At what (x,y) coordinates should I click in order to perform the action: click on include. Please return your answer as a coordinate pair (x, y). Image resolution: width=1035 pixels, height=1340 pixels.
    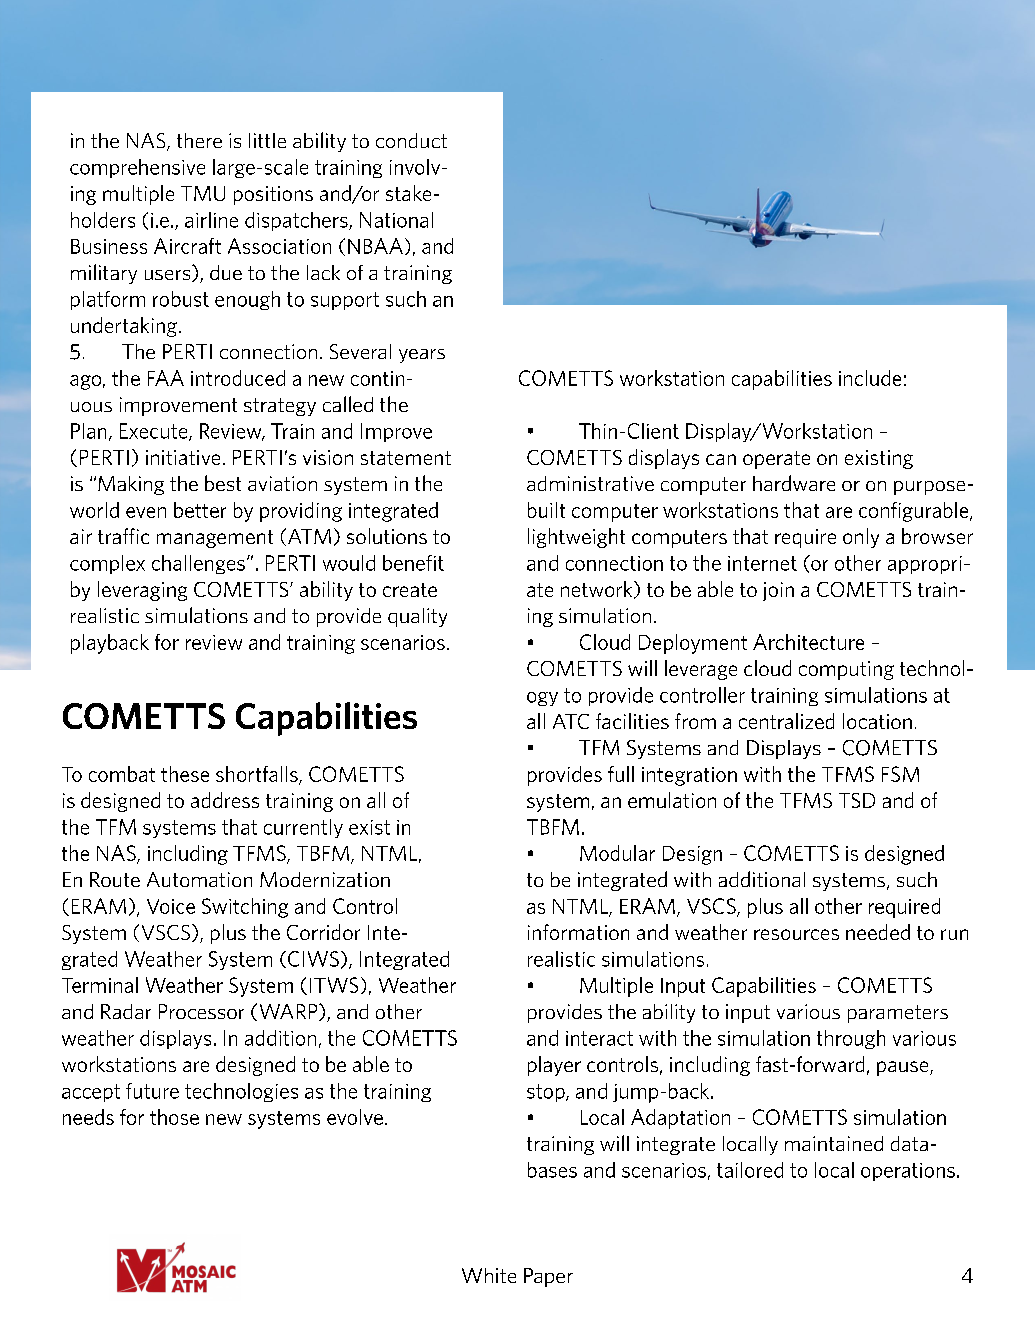
    Looking at the image, I should click on (870, 378).
